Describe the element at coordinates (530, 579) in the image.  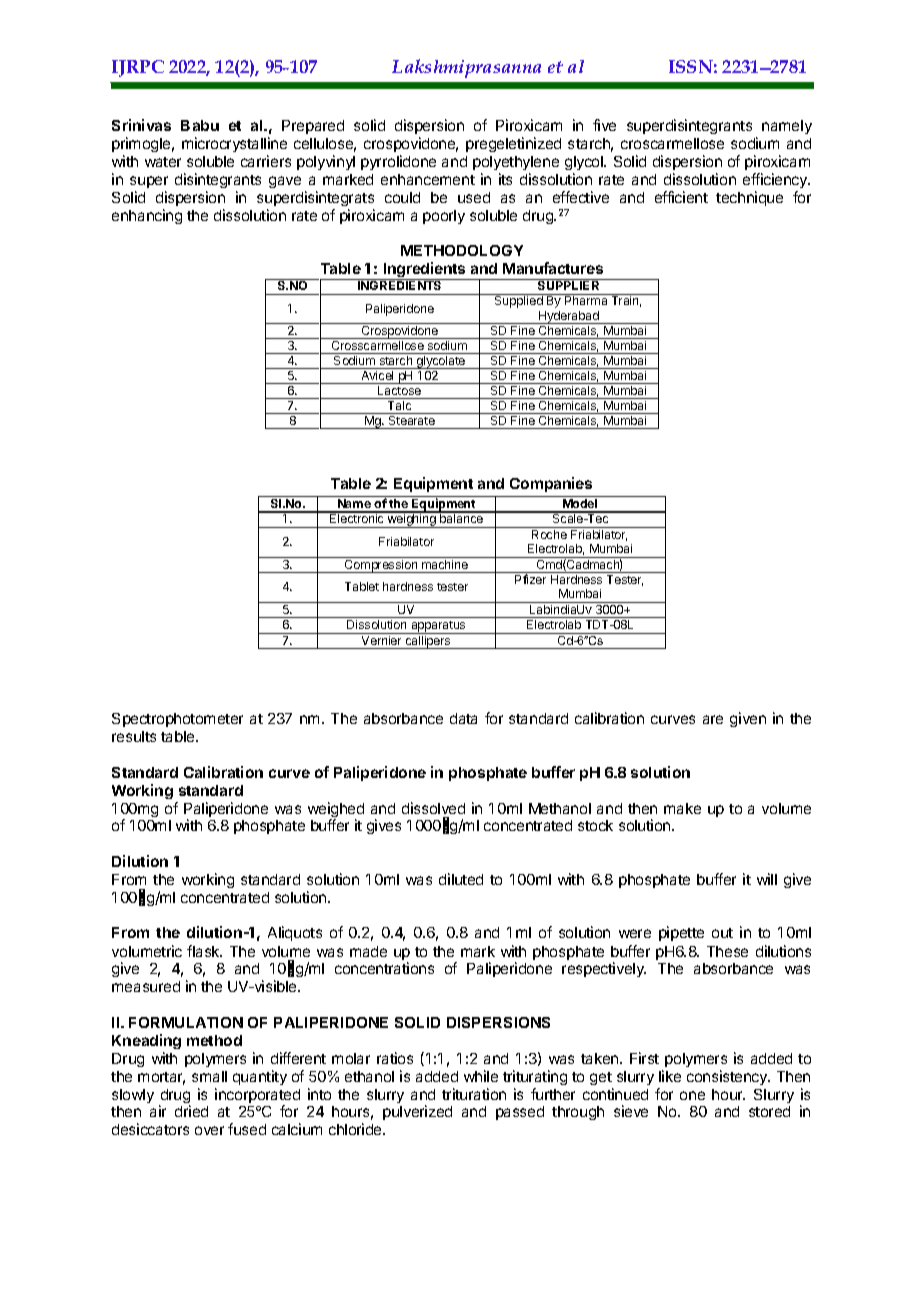
I see `Pfizer` at that location.
